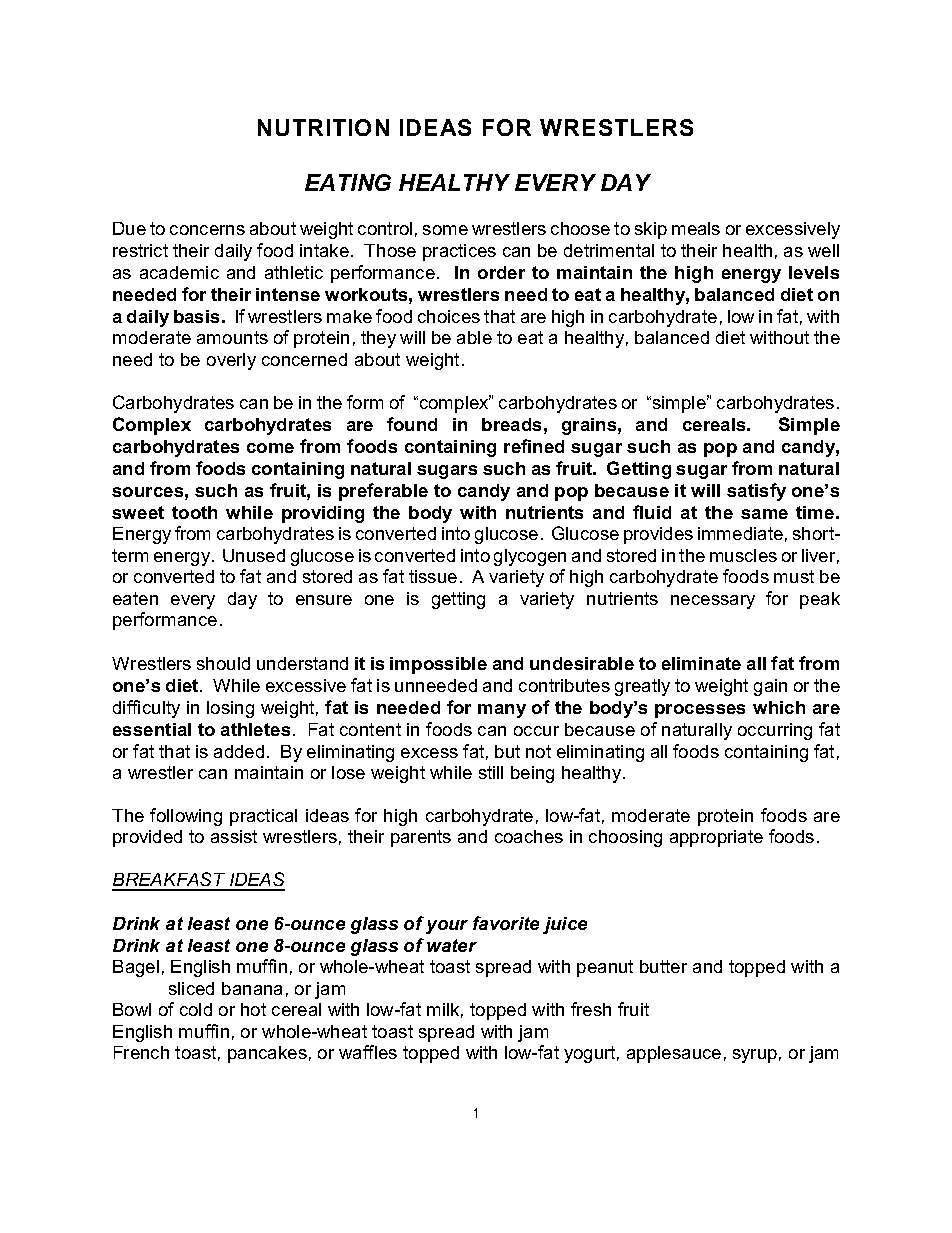 The height and width of the screenshot is (1233, 952). What do you see at coordinates (696, 228) in the screenshot?
I see `meals` at bounding box center [696, 228].
